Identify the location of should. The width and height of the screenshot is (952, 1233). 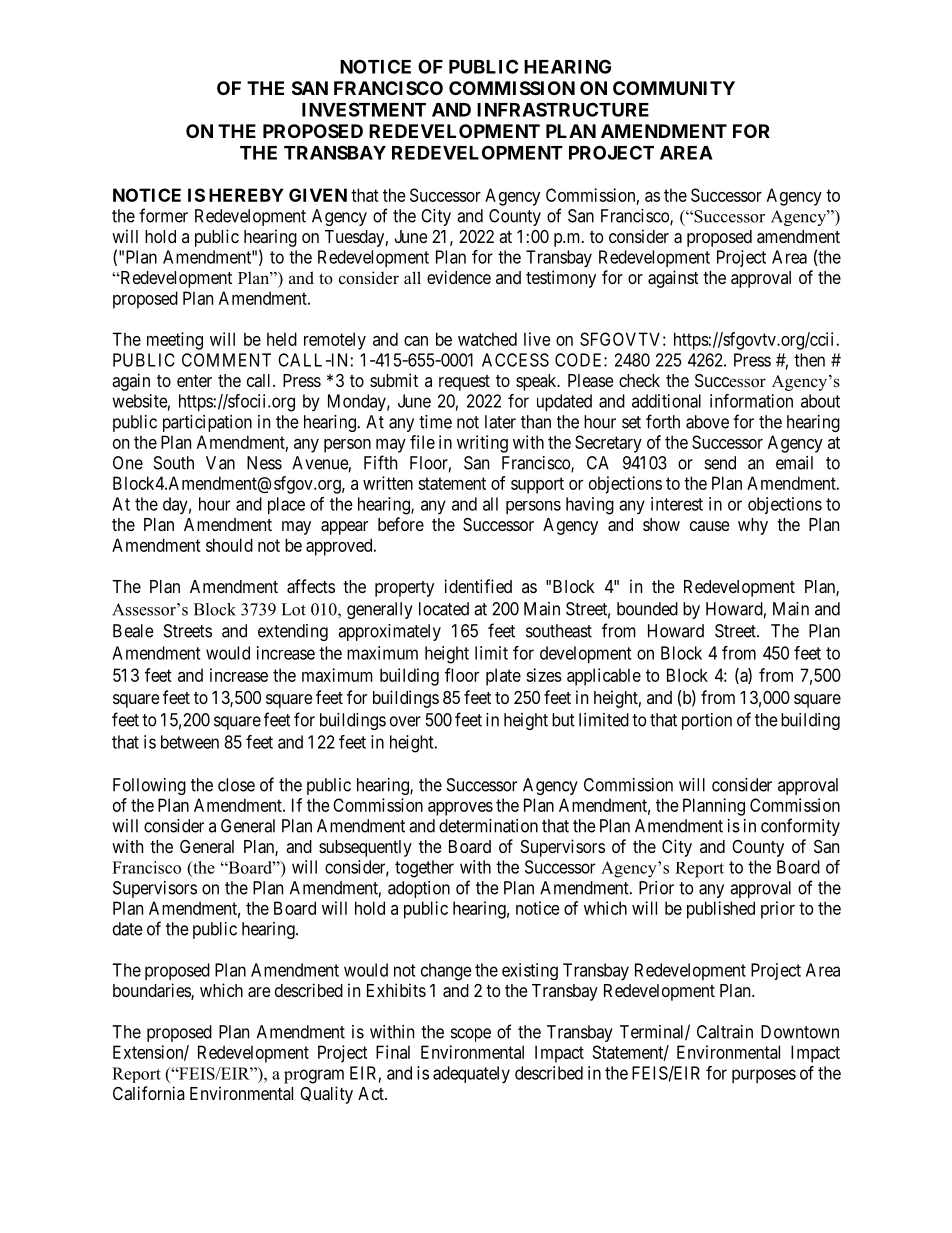
(229, 545).
